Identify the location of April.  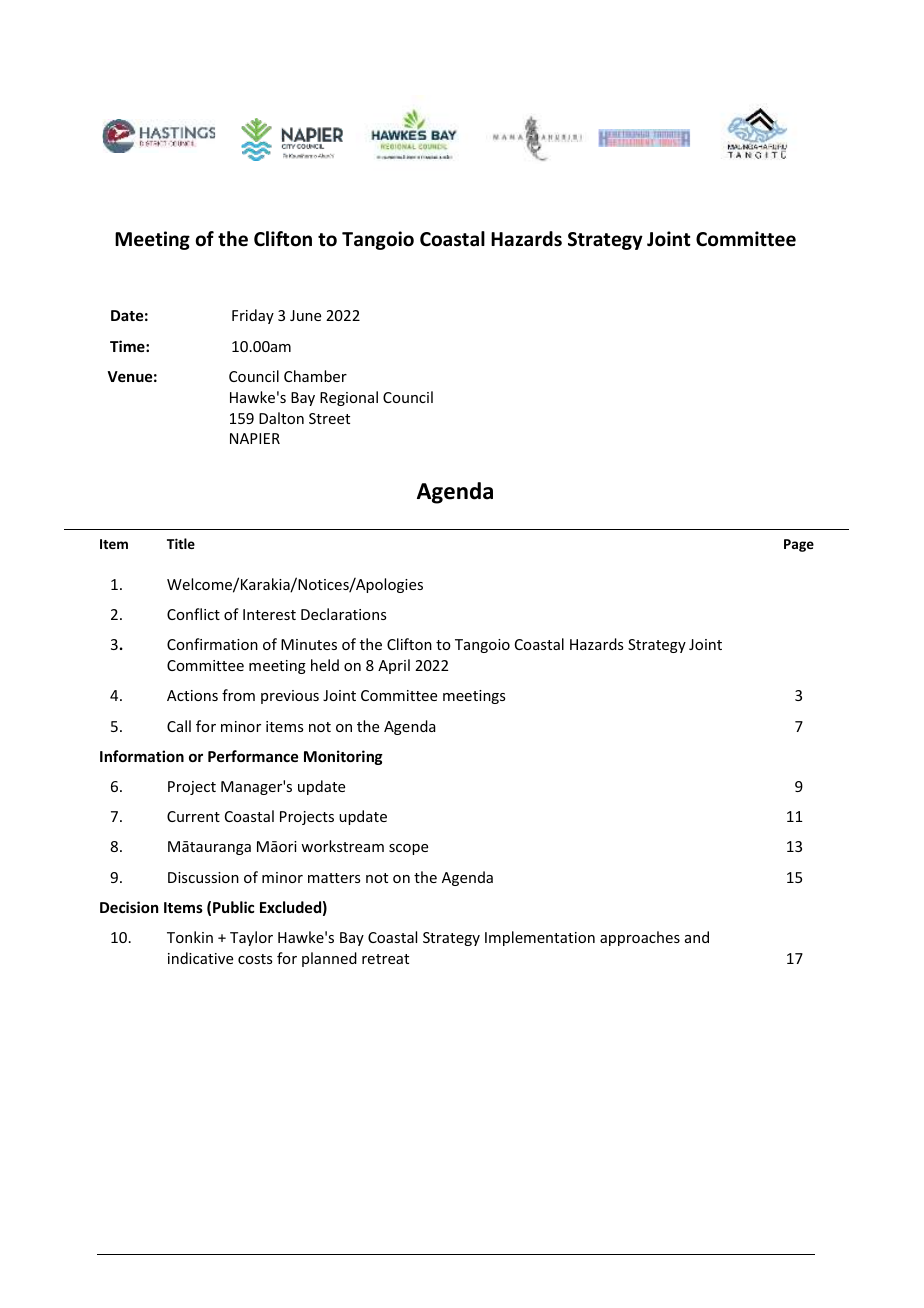
(394, 666).
